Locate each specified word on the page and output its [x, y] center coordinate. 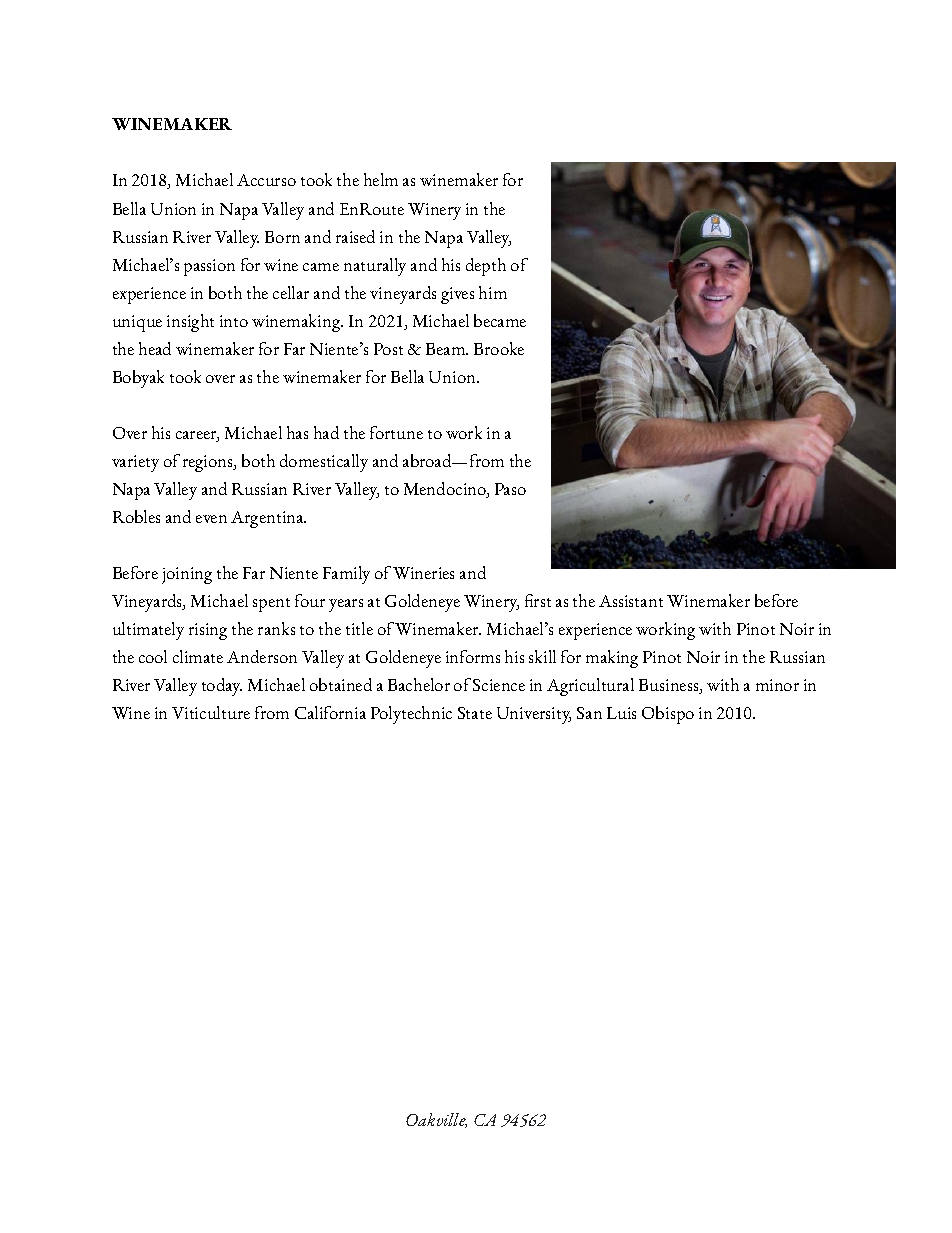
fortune [396, 432]
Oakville [436, 1120]
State [475, 713]
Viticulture [211, 712]
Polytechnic [411, 715]
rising [208, 631]
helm [381, 179]
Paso [510, 489]
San [589, 713]
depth [486, 267]
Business [670, 686]
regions [209, 463]
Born [282, 237]
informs [473, 656]
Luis [621, 713]
